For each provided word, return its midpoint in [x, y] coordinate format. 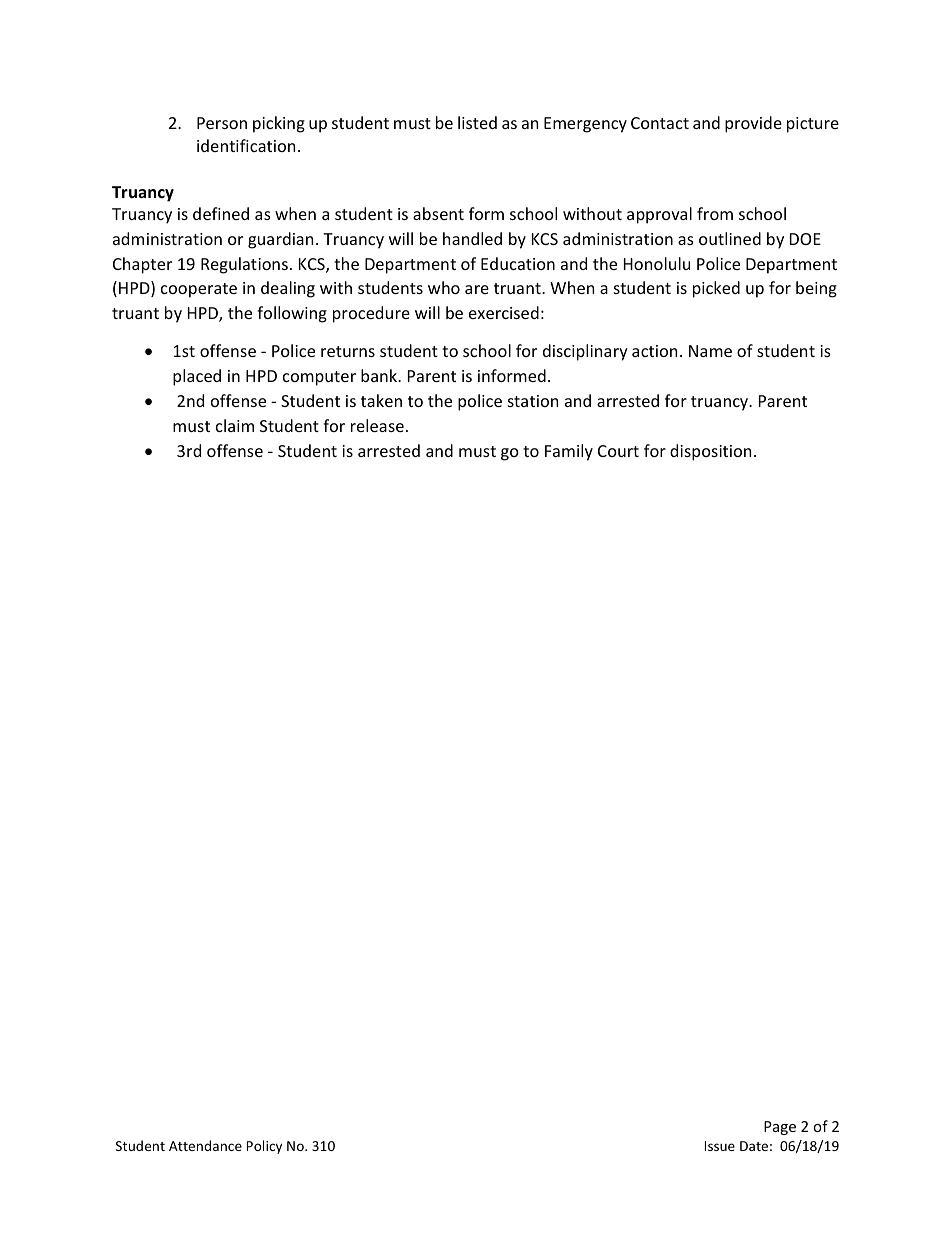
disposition [710, 452]
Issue [720, 1146]
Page [780, 1128]
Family [569, 452]
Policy [264, 1147]
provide [753, 124]
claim [235, 425]
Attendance [205, 1145]
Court [618, 451]
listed [477, 122]
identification [246, 145]
